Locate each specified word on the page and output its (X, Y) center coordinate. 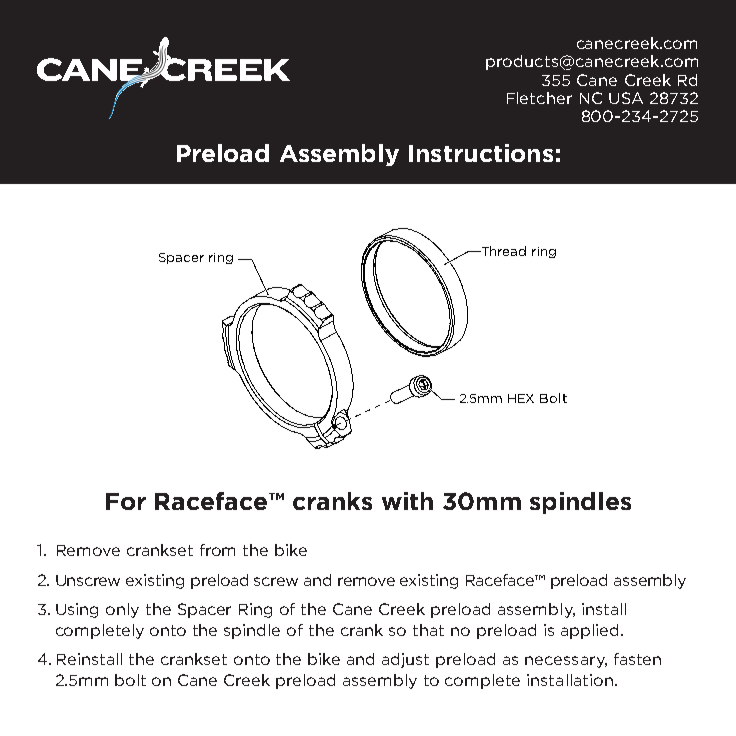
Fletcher (539, 98)
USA (626, 98)
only (122, 610)
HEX (521, 398)
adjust (405, 660)
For (126, 501)
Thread (502, 251)
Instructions (481, 153)
